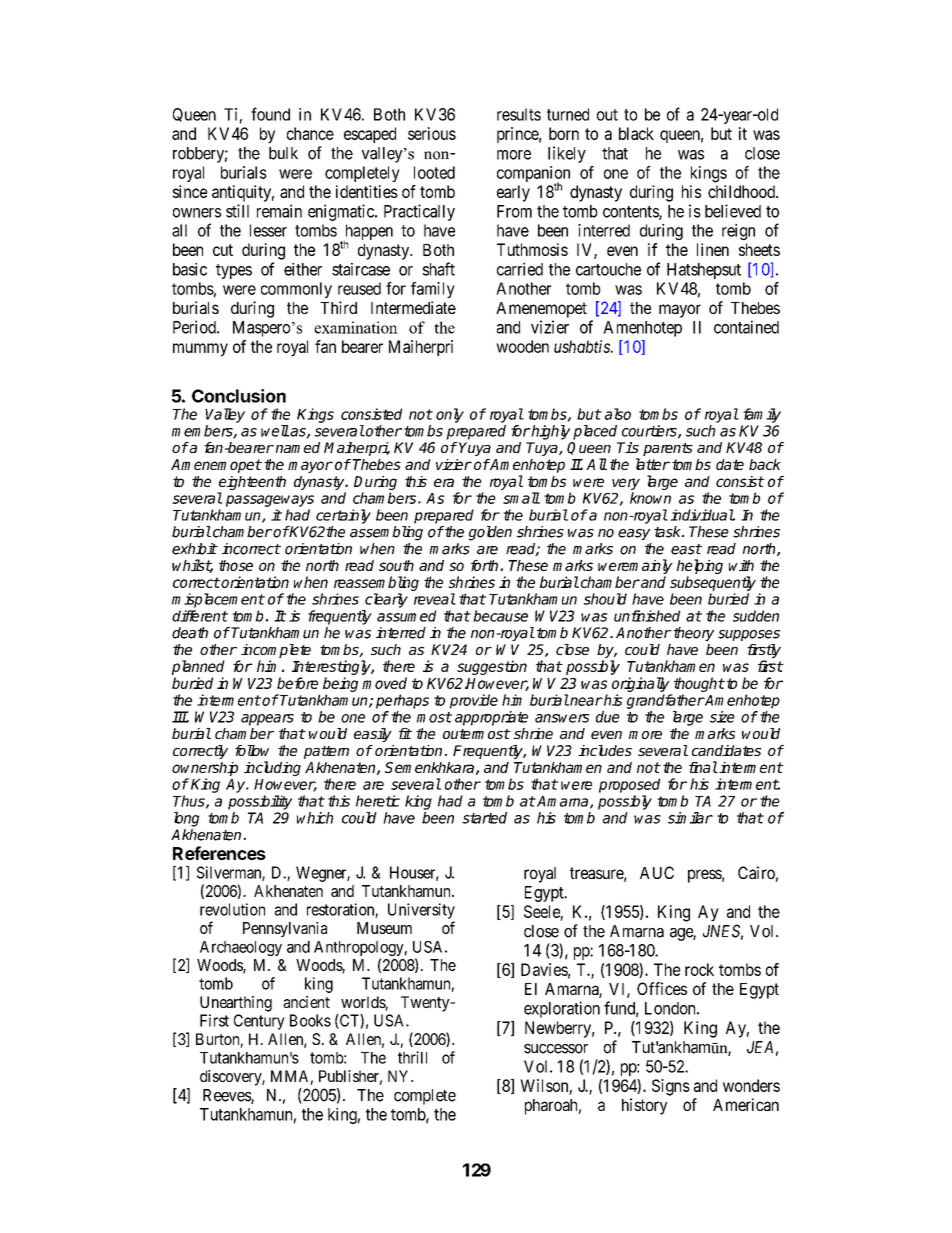 The width and height of the screenshot is (952, 1233). Describe the element at coordinates (259, 1022) in the screenshot. I see `Century` at that location.
